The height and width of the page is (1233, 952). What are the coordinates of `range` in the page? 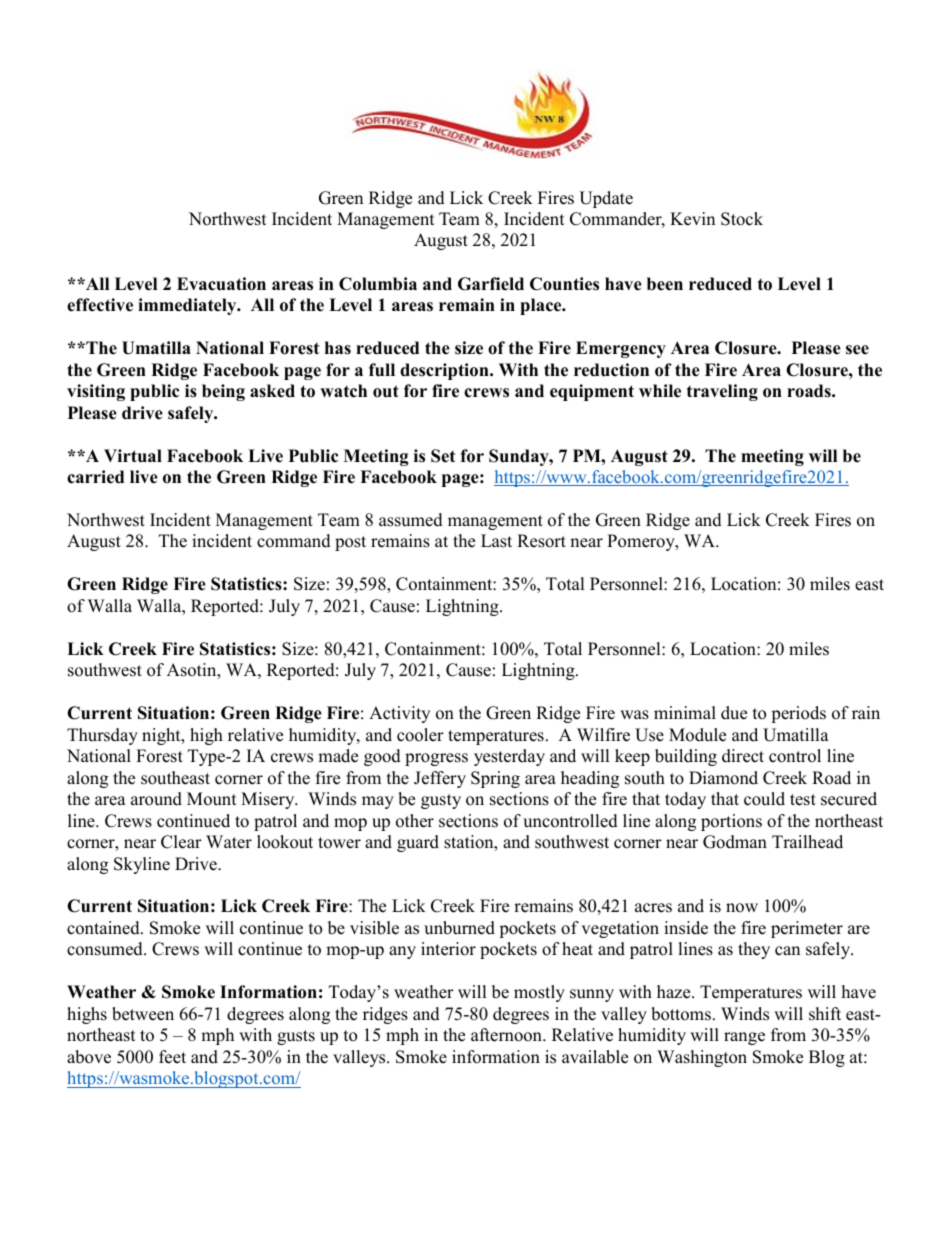 It's located at (744, 1038).
